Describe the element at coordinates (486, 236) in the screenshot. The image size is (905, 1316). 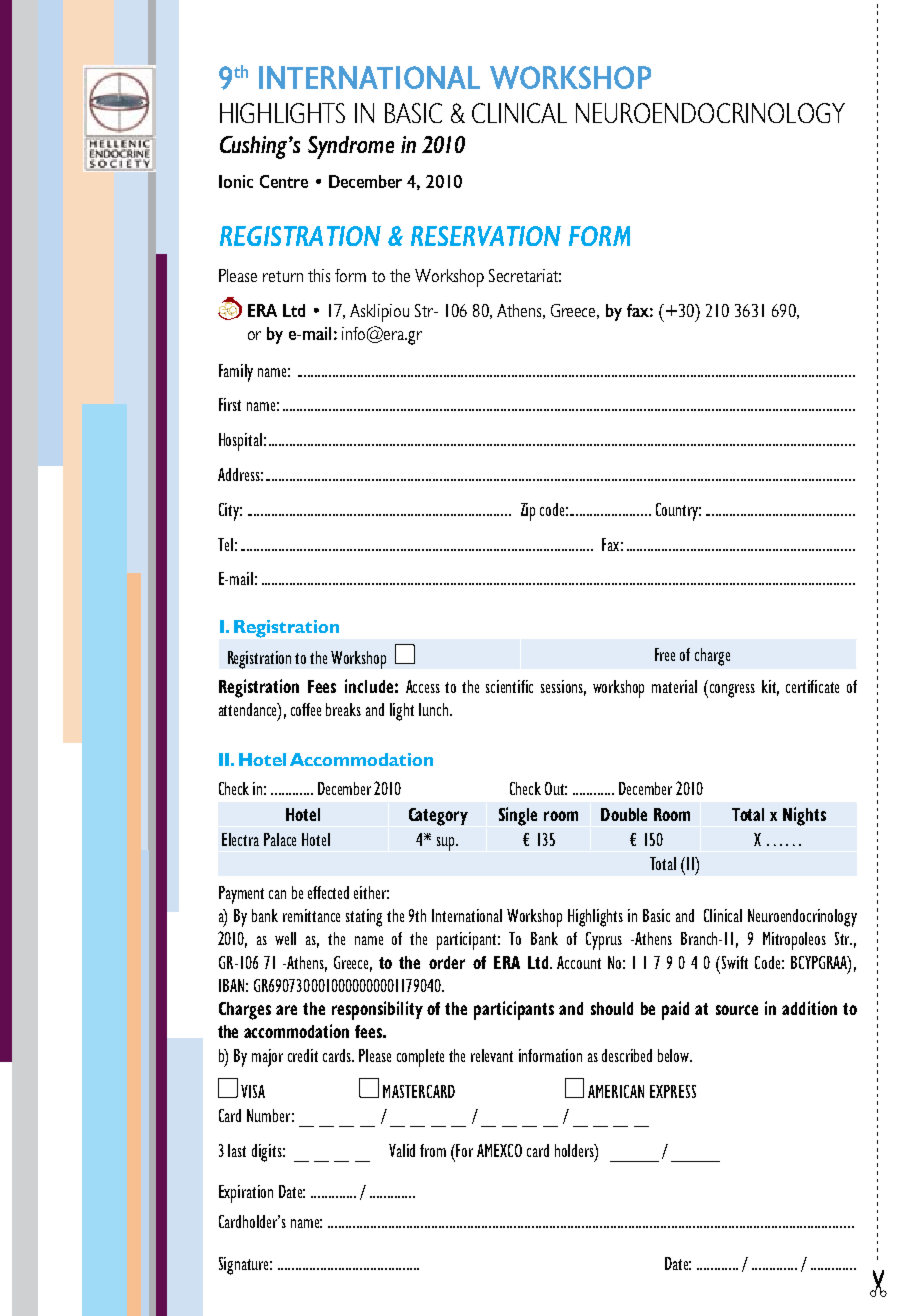
I see `RESERVATION` at that location.
